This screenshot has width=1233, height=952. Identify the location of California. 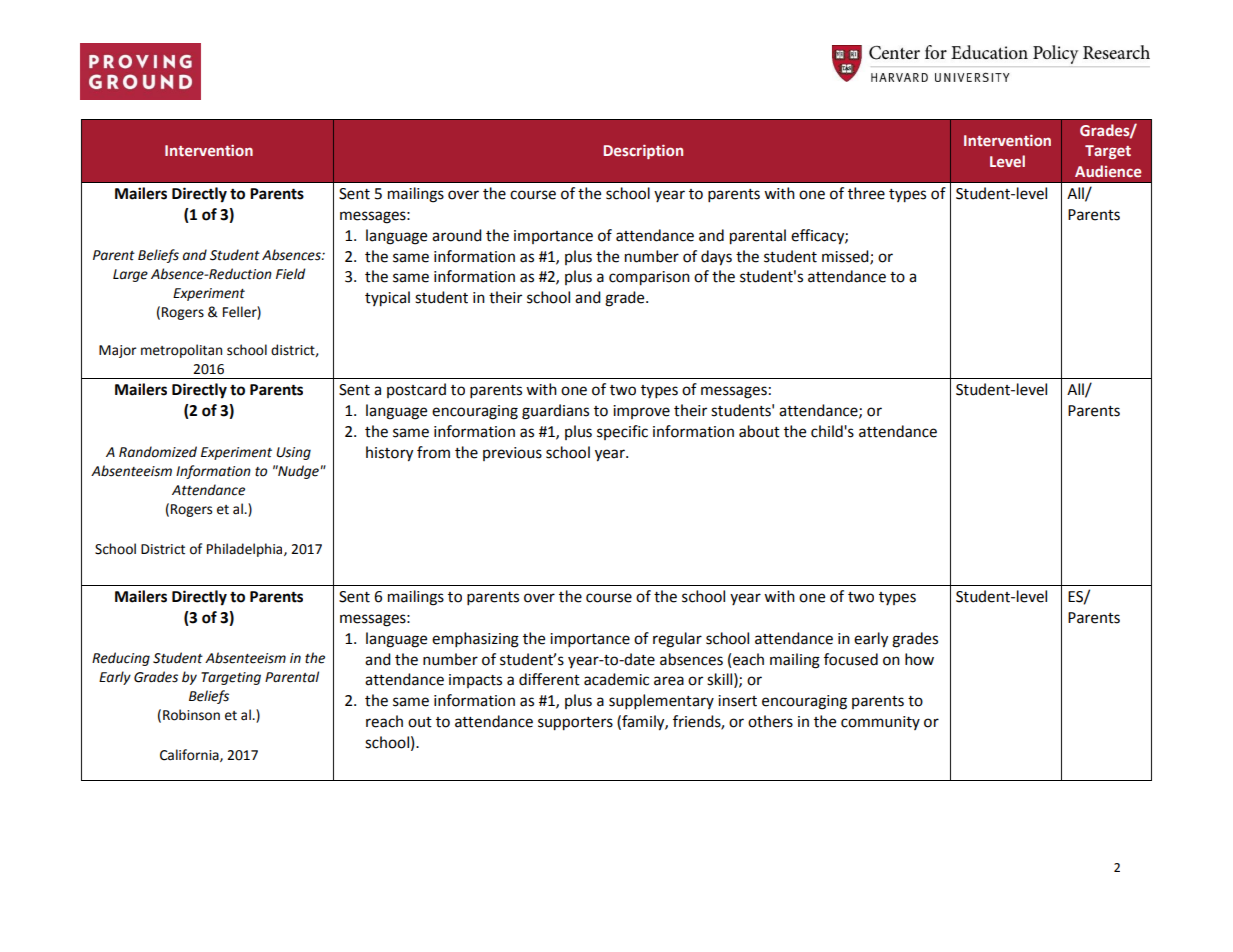
(190, 755).
